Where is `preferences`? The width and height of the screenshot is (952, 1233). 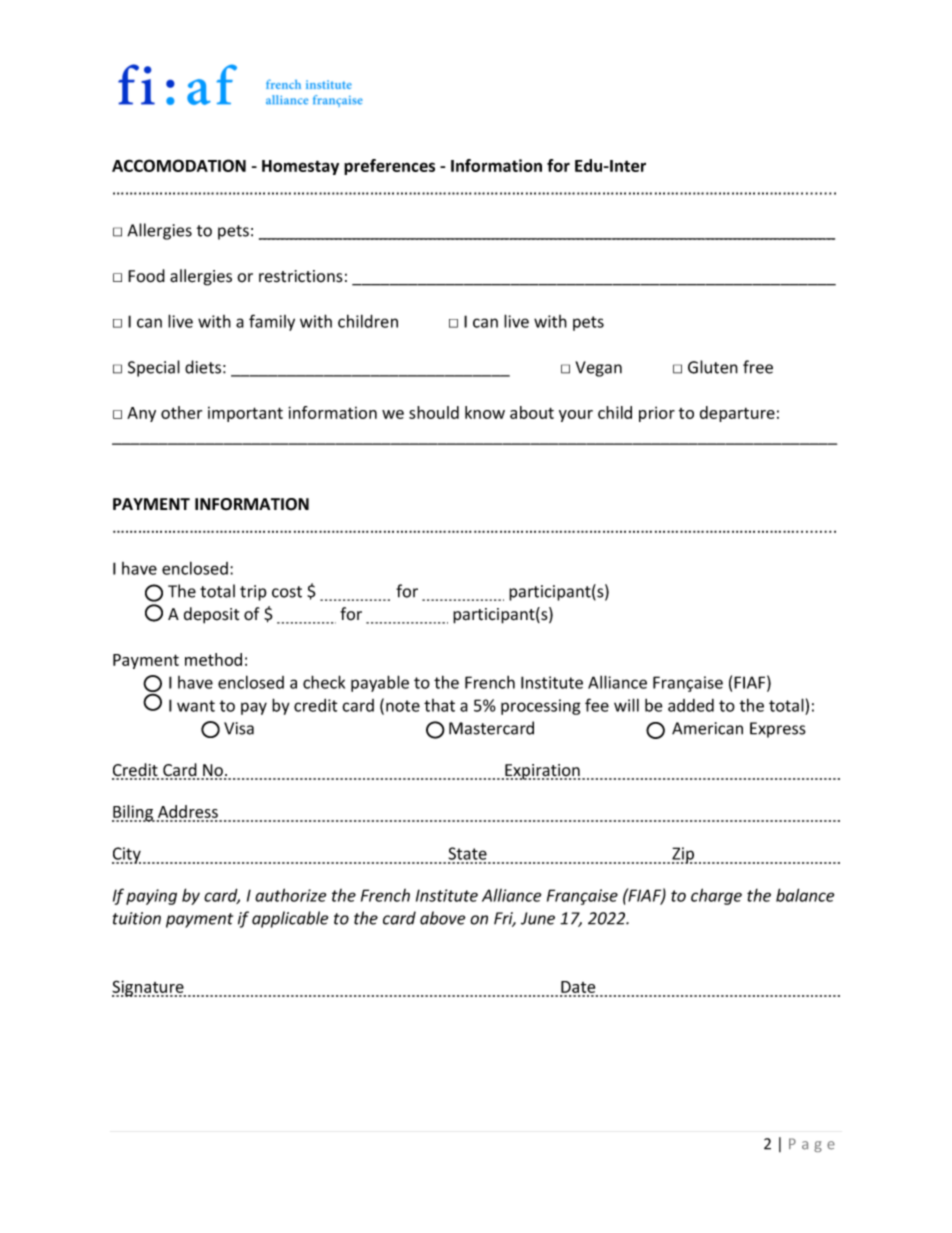 preferences is located at coordinates (389, 167).
